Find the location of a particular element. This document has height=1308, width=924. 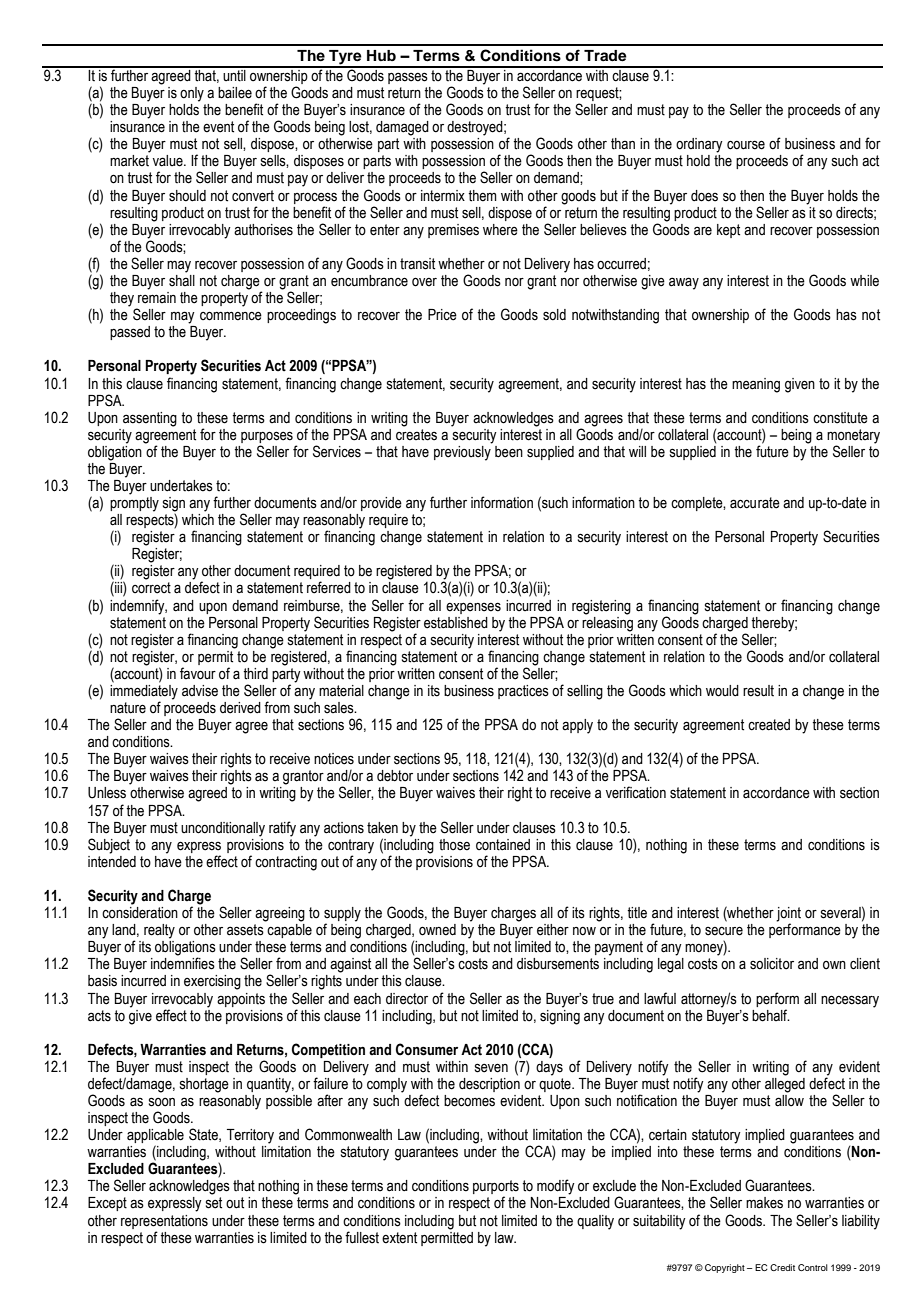

representations is located at coordinates (164, 1222).
